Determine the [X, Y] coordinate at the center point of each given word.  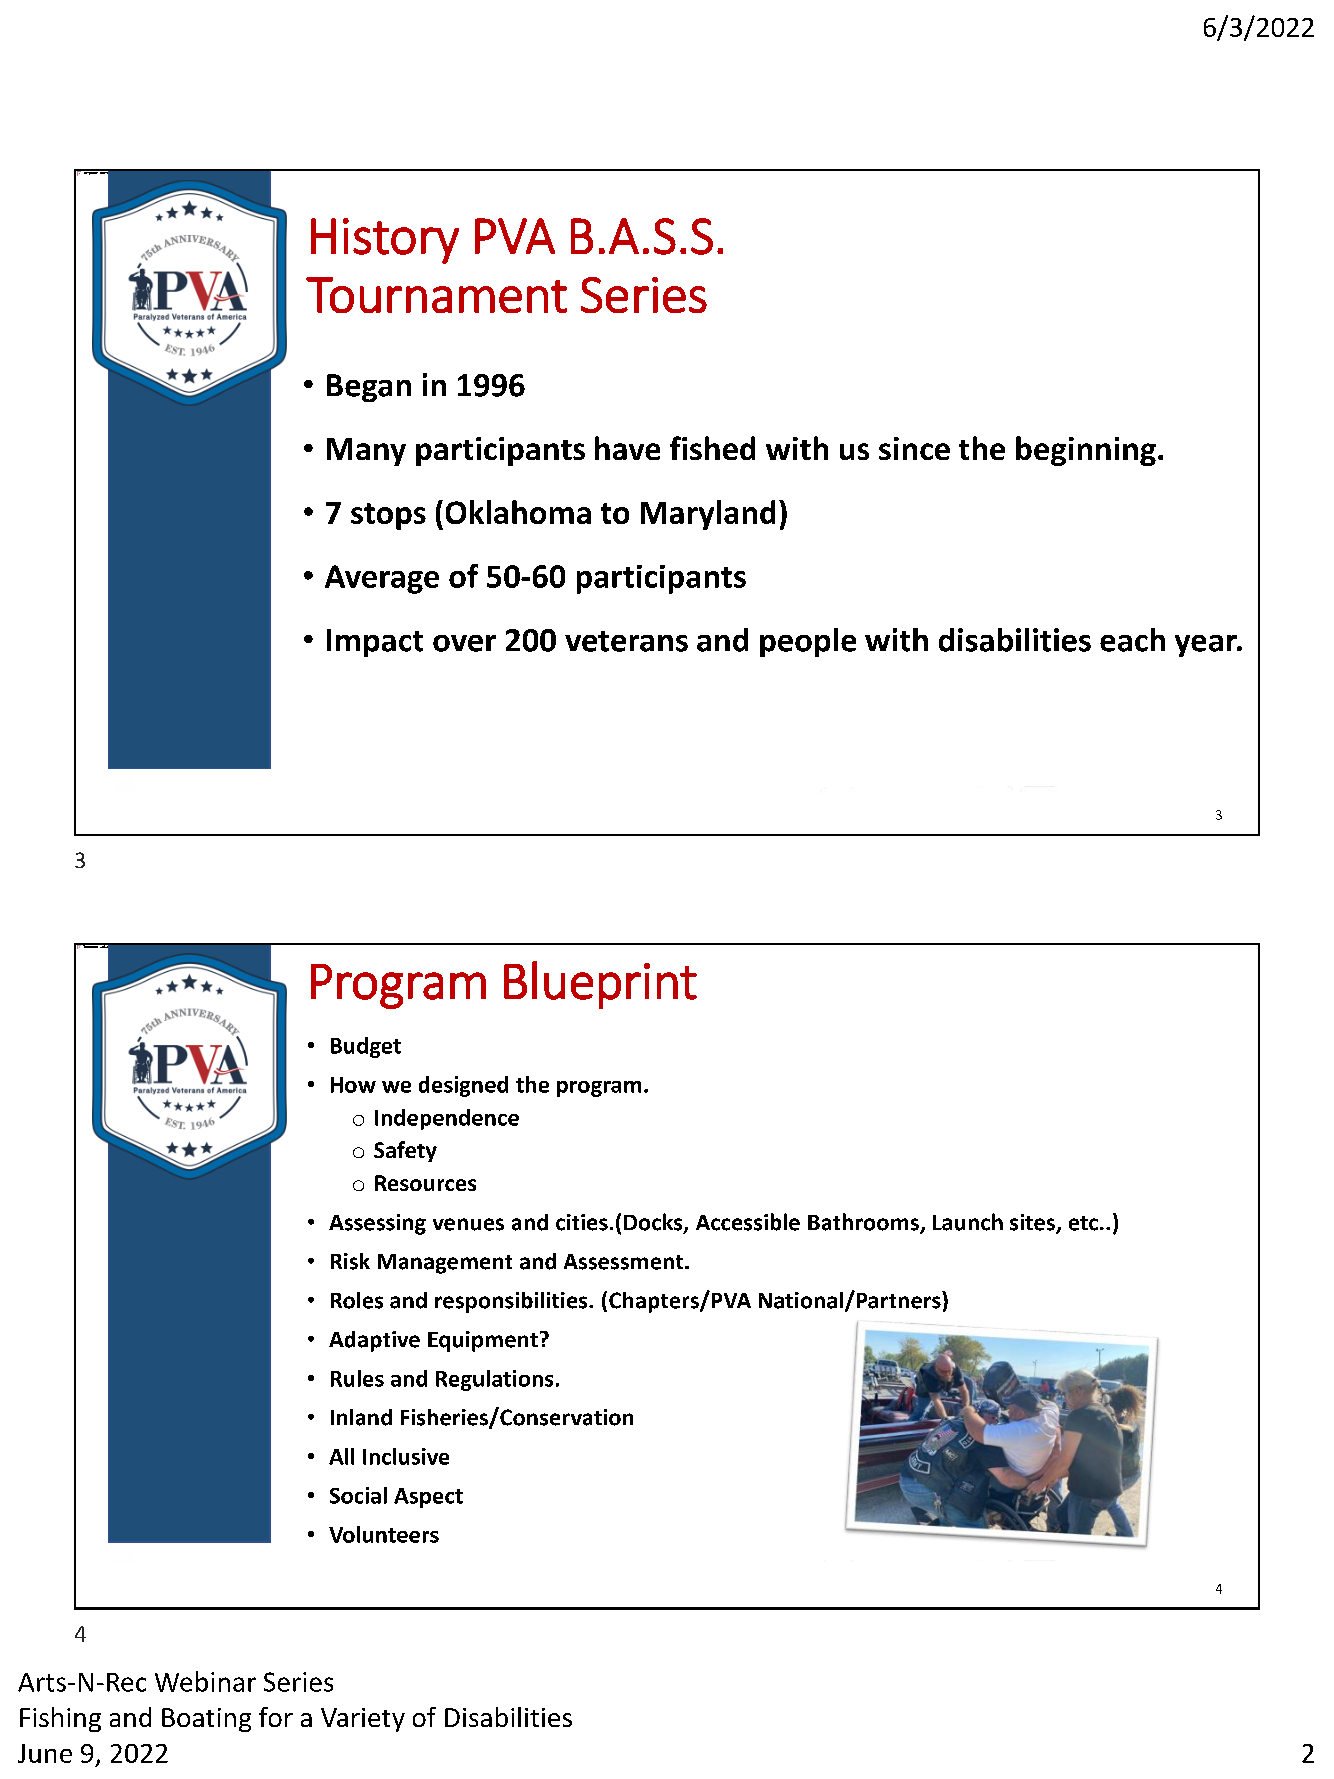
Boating [206, 1720]
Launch [968, 1222]
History [385, 241]
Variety [363, 1720]
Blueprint [600, 985]
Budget [366, 1047]
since [914, 448]
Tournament [436, 295]
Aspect [428, 1498]
